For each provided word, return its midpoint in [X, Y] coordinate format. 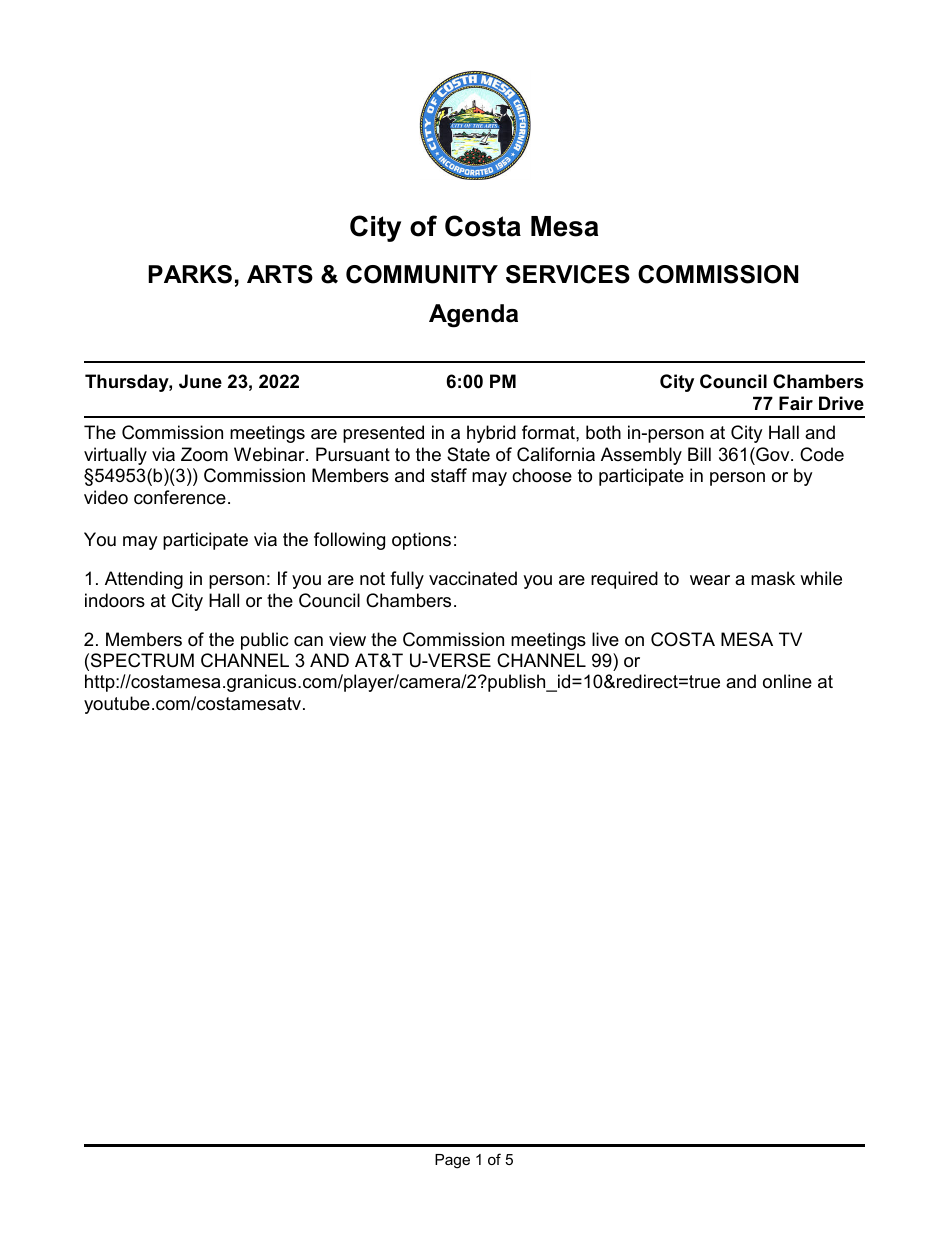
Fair [796, 403]
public [264, 641]
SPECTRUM [142, 660]
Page [452, 1161]
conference [180, 497]
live [605, 639]
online [787, 681]
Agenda [473, 316]
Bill [699, 454]
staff [449, 475]
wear [710, 580]
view [347, 639]
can [308, 641]
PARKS [190, 274]
